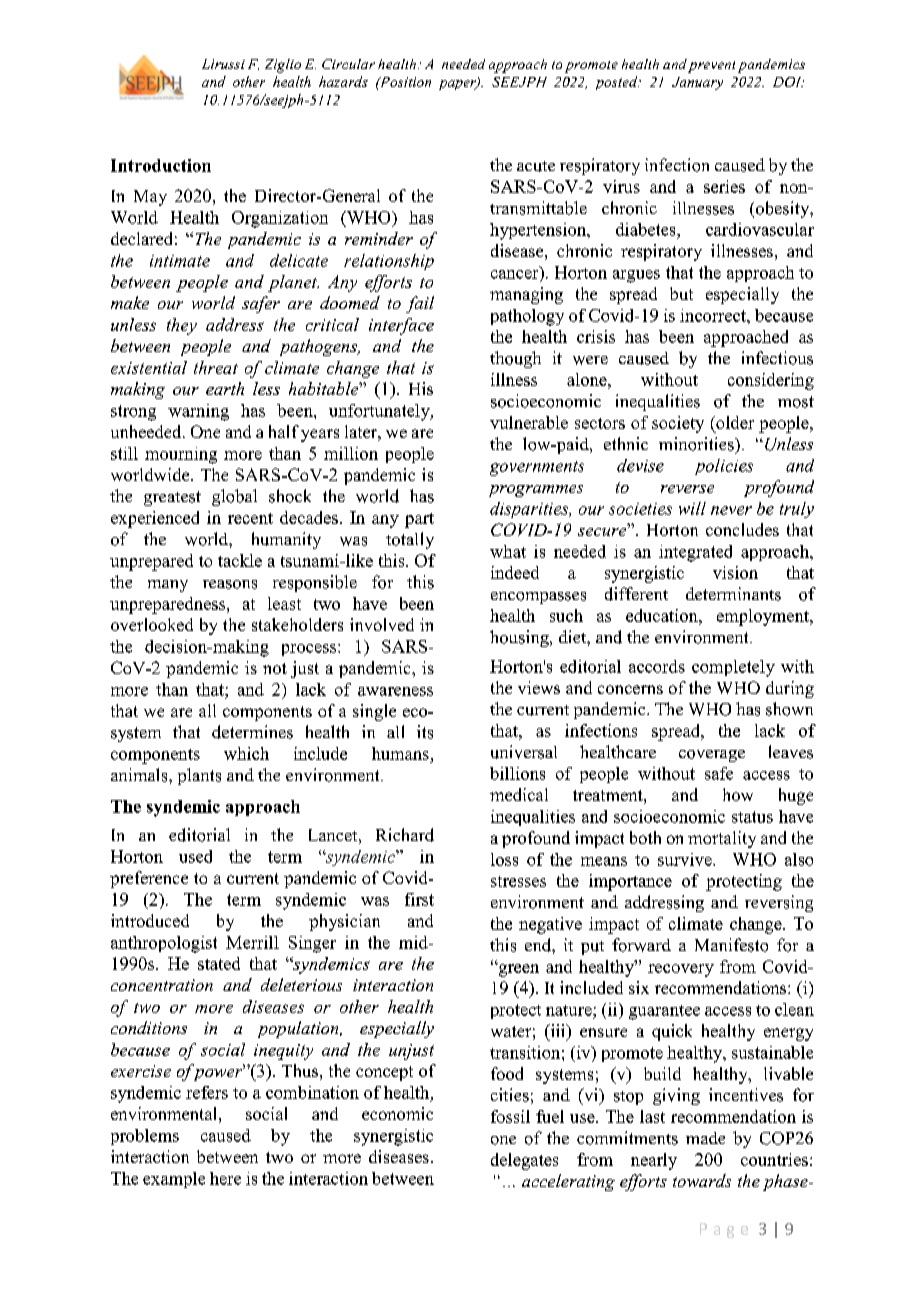 This screenshot has width=924, height=1309. I want to click on January, so click(697, 83).
